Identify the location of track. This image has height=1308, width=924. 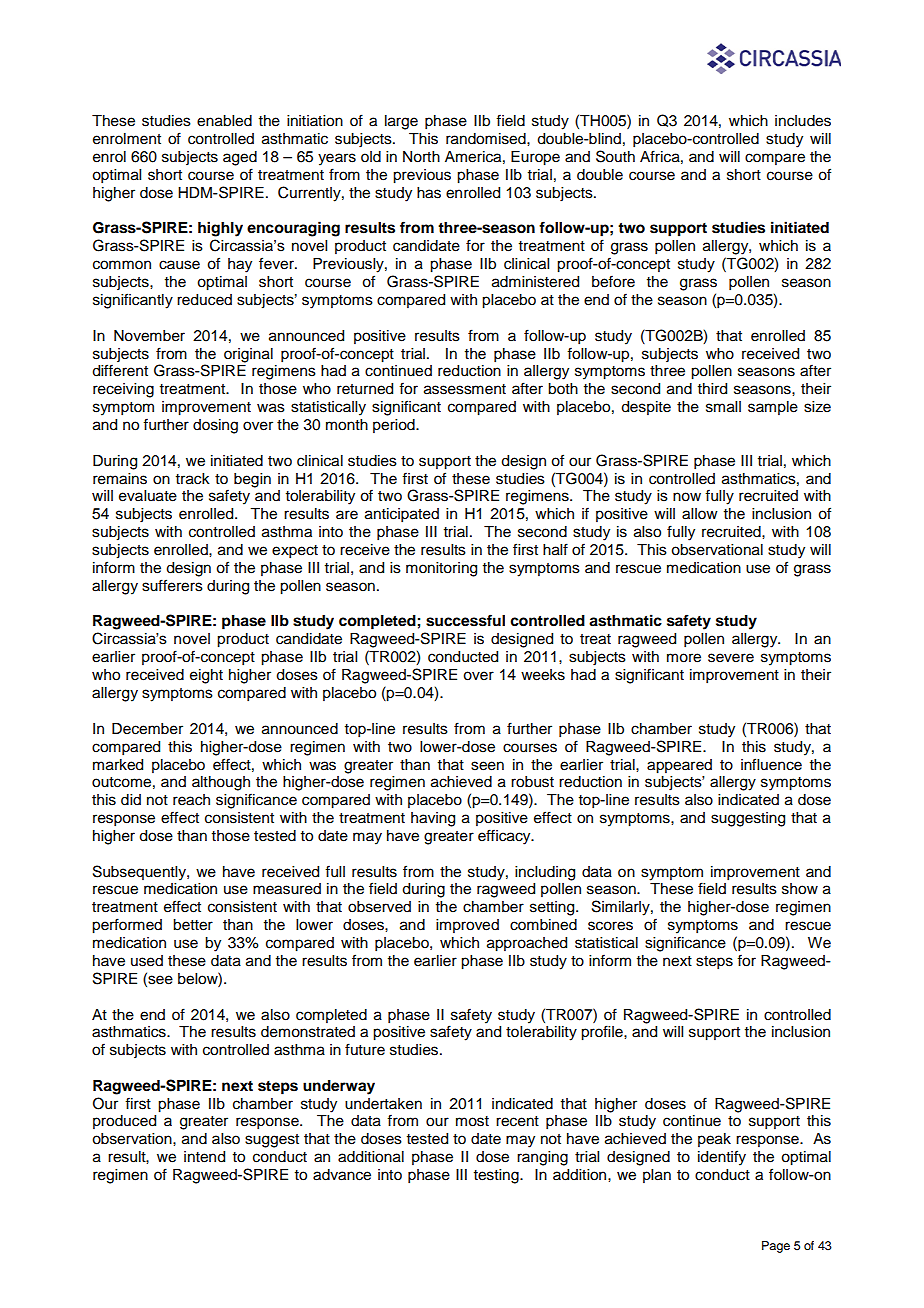
(193, 479).
